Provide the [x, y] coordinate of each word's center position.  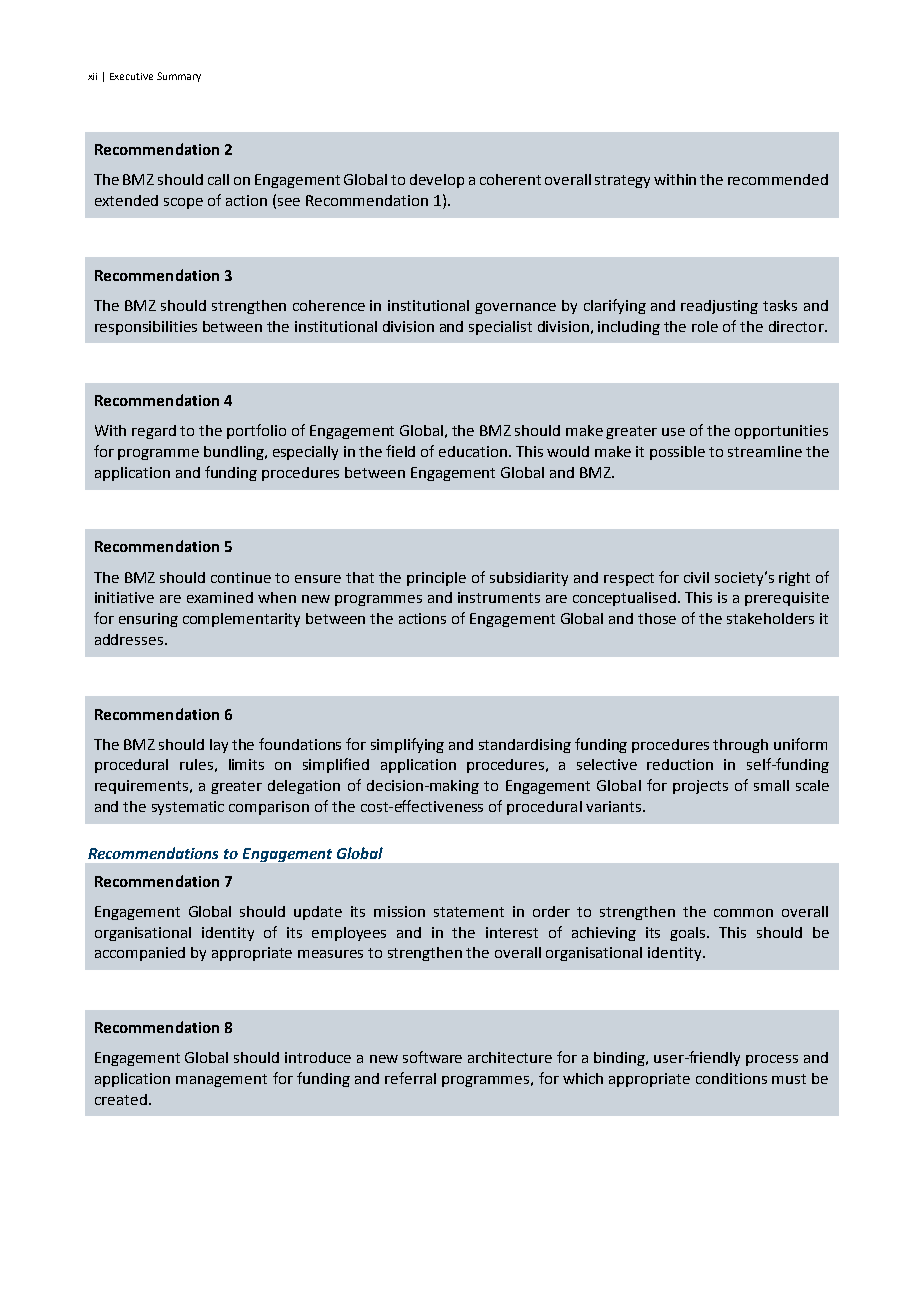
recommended [778, 179]
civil [696, 577]
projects [700, 787]
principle [436, 579]
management [221, 1080]
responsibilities [146, 328]
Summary [179, 77]
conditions [731, 1078]
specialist [500, 328]
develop [437, 181]
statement [469, 912]
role [705, 326]
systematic [188, 808]
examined [220, 597]
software [432, 1057]
